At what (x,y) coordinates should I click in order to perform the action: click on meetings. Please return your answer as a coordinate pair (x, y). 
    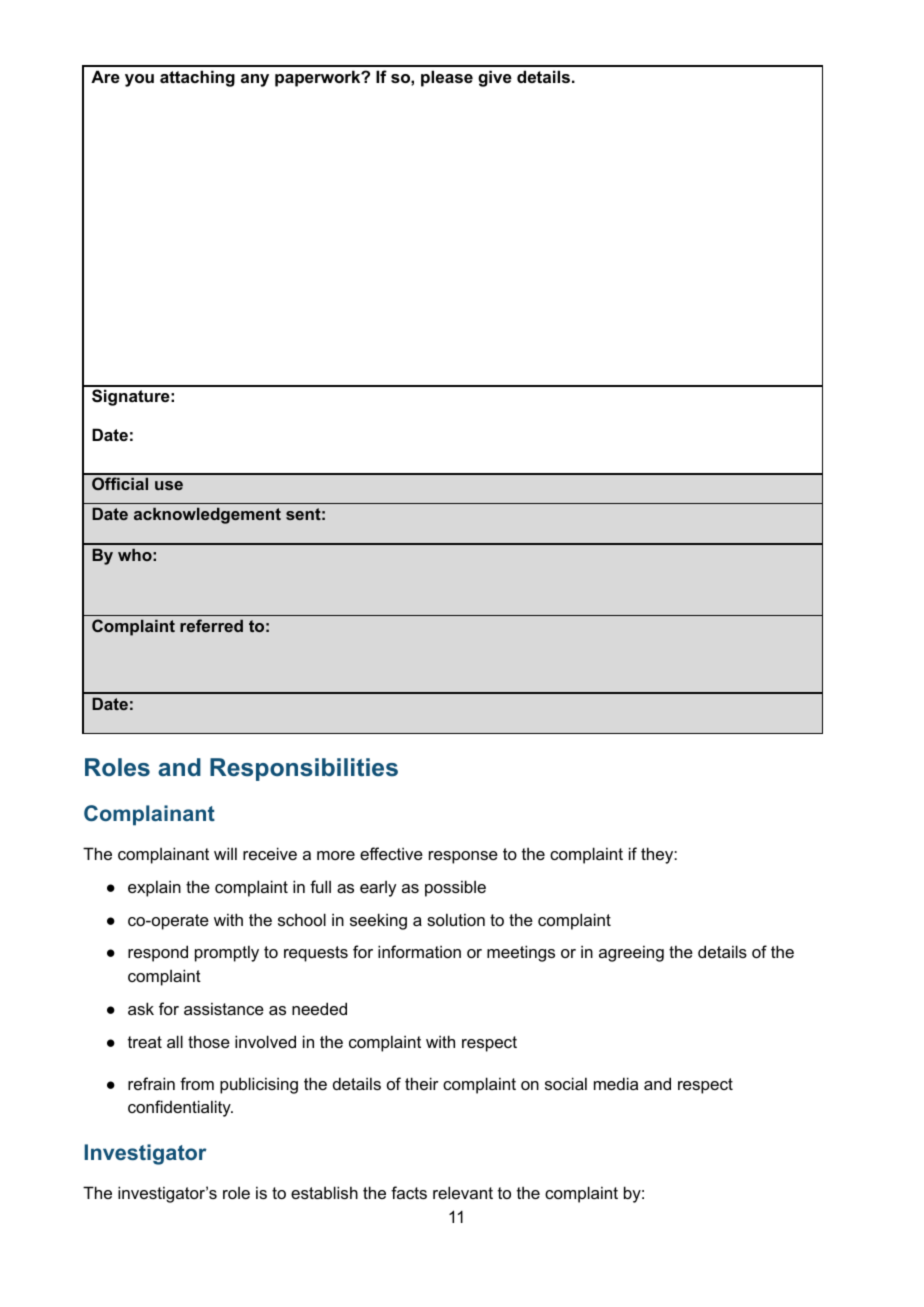
    Looking at the image, I should click on (521, 953).
